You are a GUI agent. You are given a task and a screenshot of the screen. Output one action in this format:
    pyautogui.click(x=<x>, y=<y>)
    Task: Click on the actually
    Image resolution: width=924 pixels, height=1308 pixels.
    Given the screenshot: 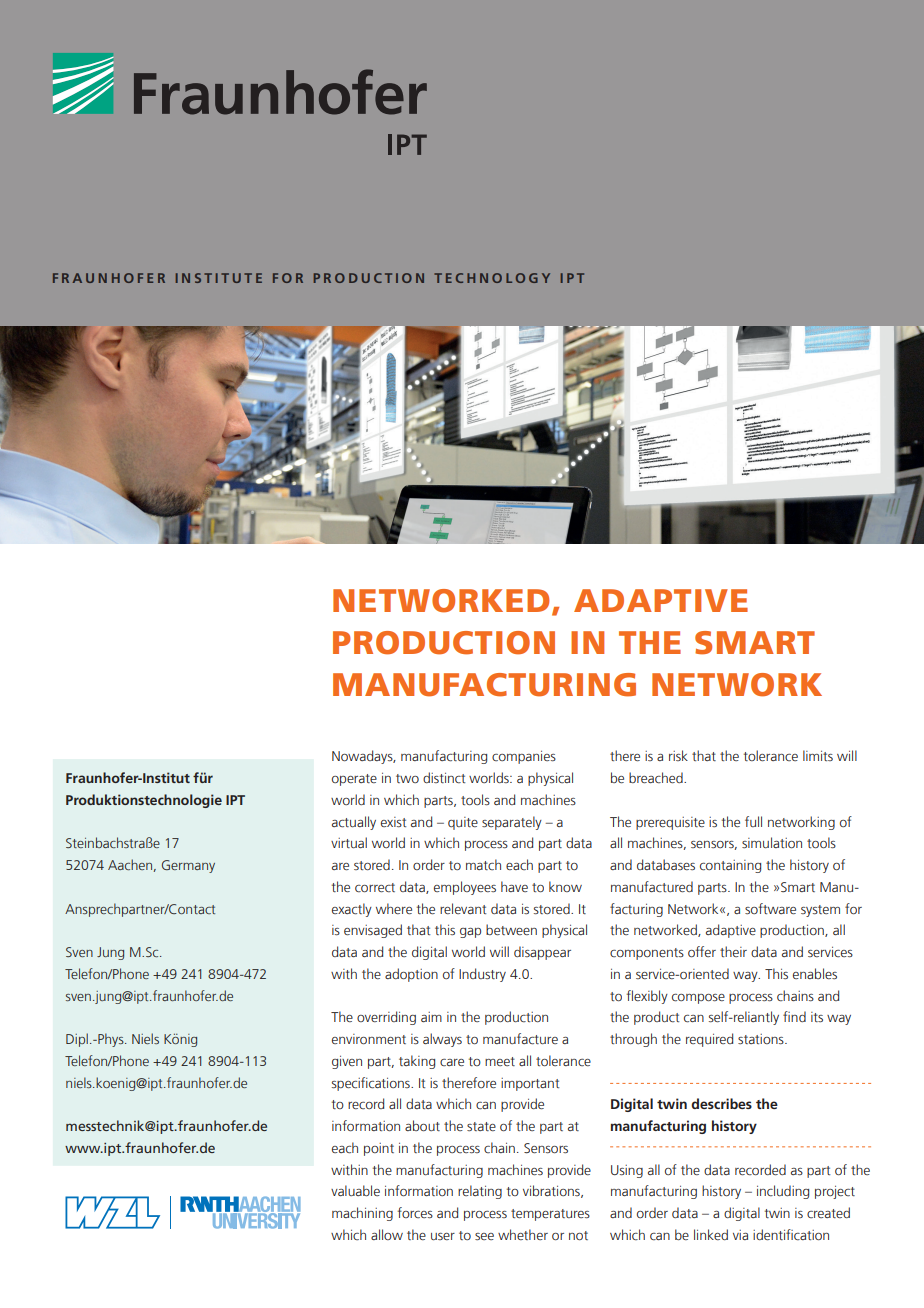 What is the action you would take?
    pyautogui.click(x=354, y=823)
